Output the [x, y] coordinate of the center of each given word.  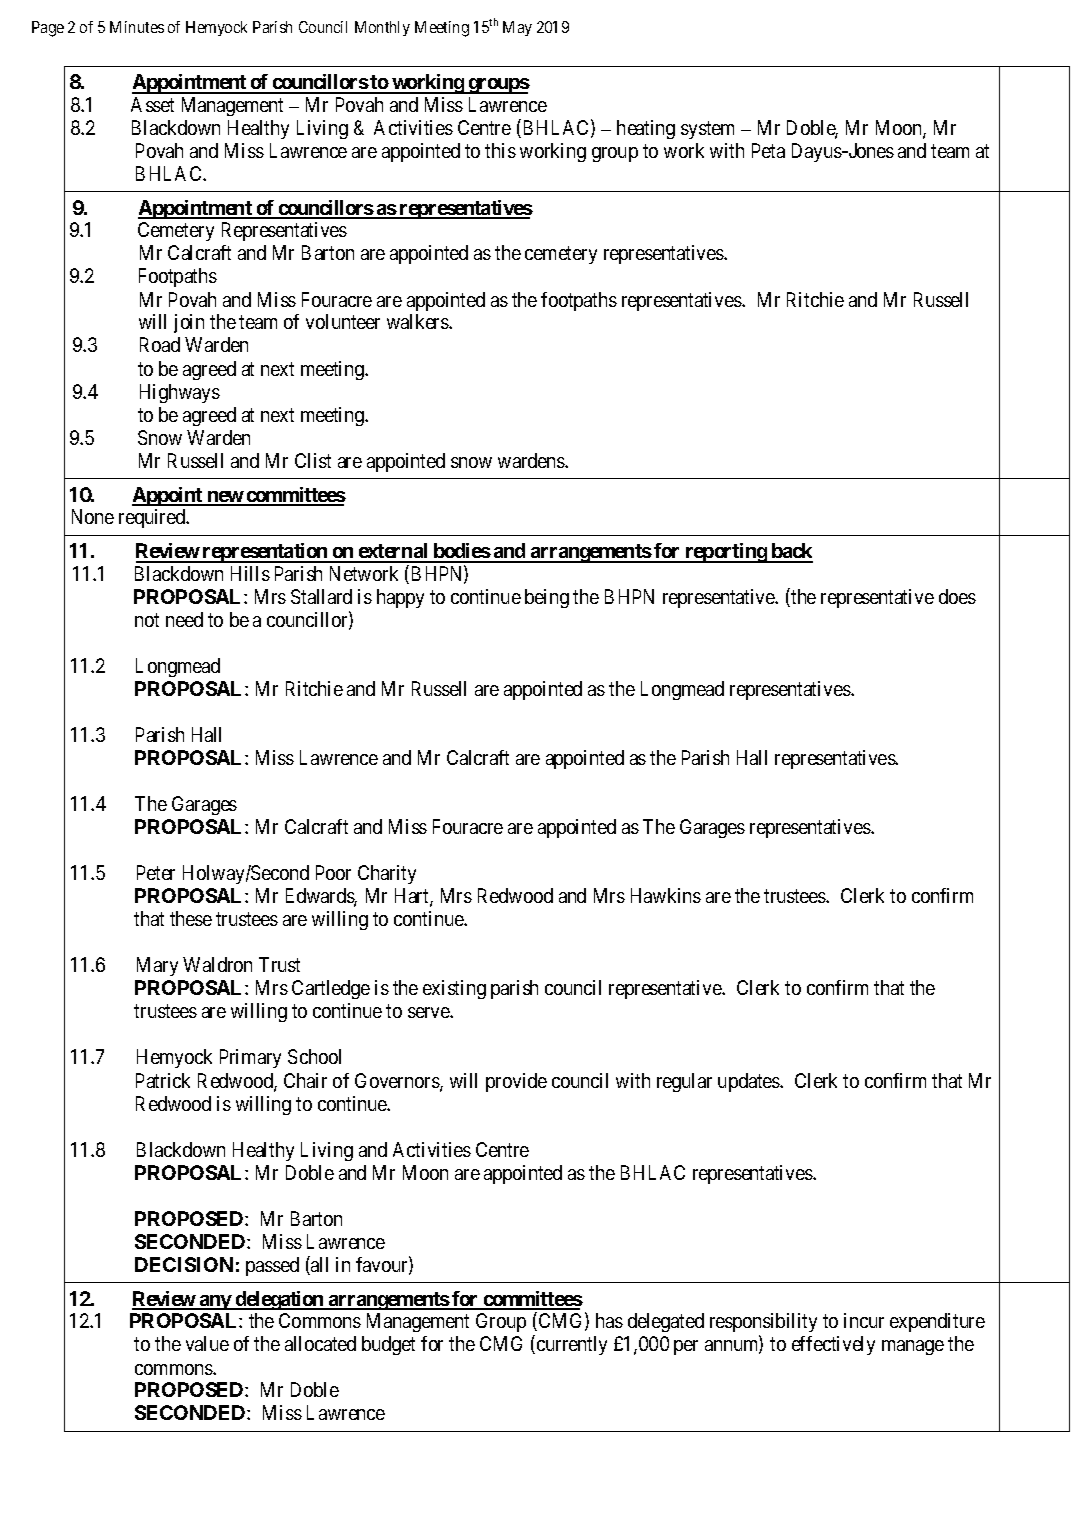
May [517, 28]
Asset [152, 104]
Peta [768, 150]
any [215, 1302]
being [547, 598]
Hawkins [666, 895]
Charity [387, 874]
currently [572, 1345]
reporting [725, 553]
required [153, 518]
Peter [156, 872]
